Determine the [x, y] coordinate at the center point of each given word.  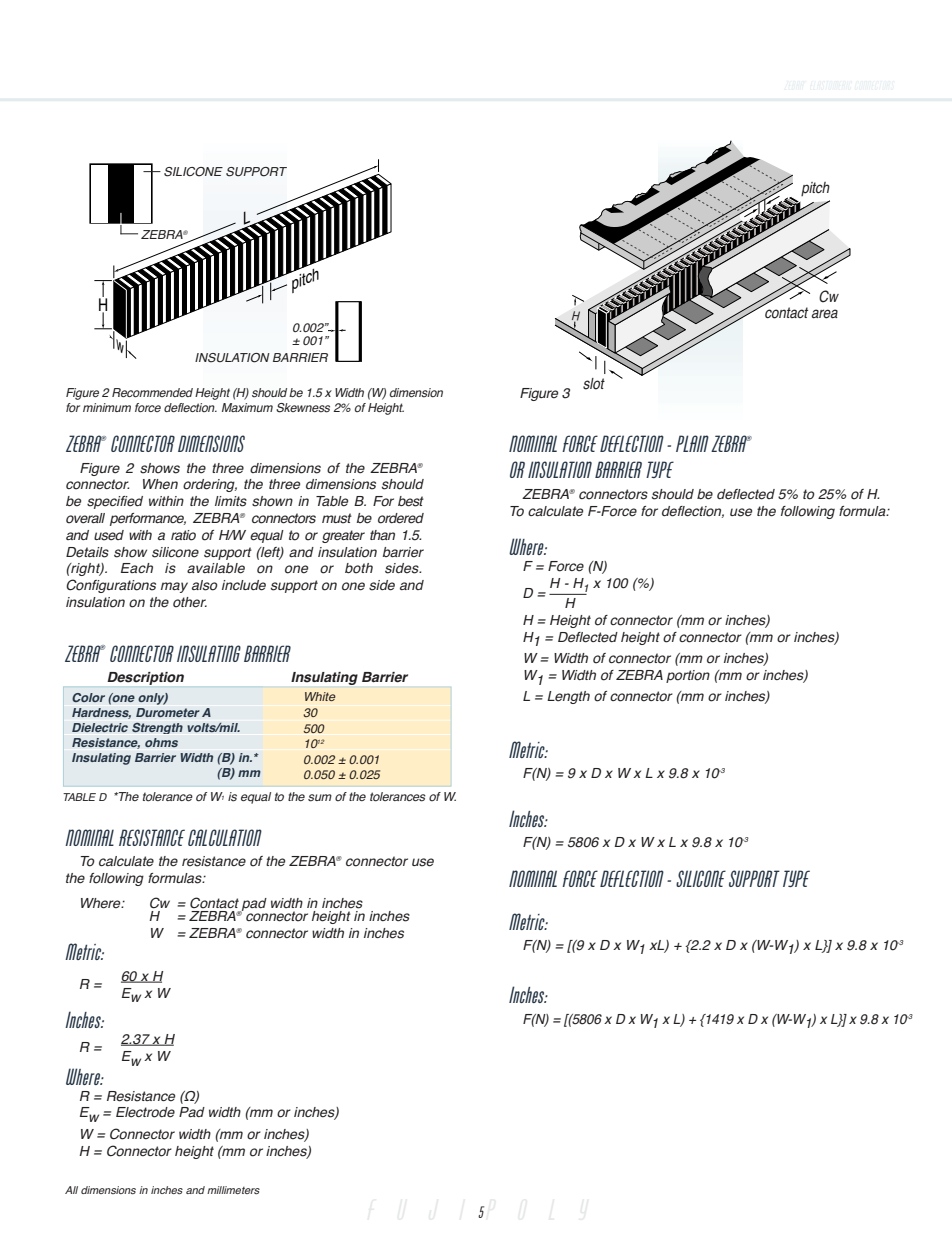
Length [568, 697]
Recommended [152, 392]
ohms [161, 742]
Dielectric [100, 727]
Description [146, 678]
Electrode [145, 1112]
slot [594, 384]
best [411, 501]
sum [320, 798]
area [824, 314]
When [160, 484]
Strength [157, 728]
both [359, 568]
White [320, 696]
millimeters [233, 1190]
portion [688, 676]
